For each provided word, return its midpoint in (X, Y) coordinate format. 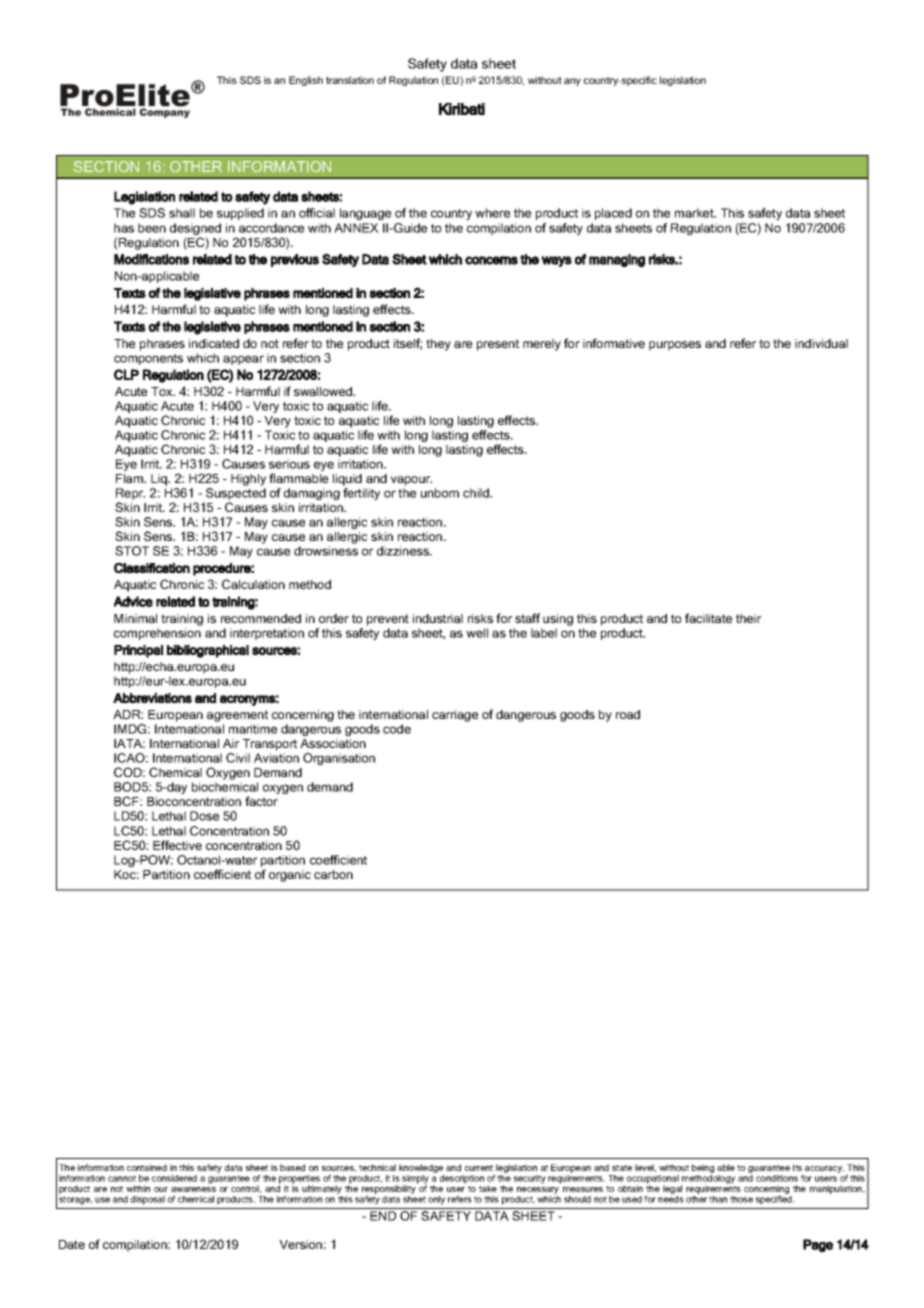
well (477, 633)
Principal (139, 651)
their (748, 618)
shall (182, 213)
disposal (148, 1200)
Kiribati (462, 109)
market (695, 213)
